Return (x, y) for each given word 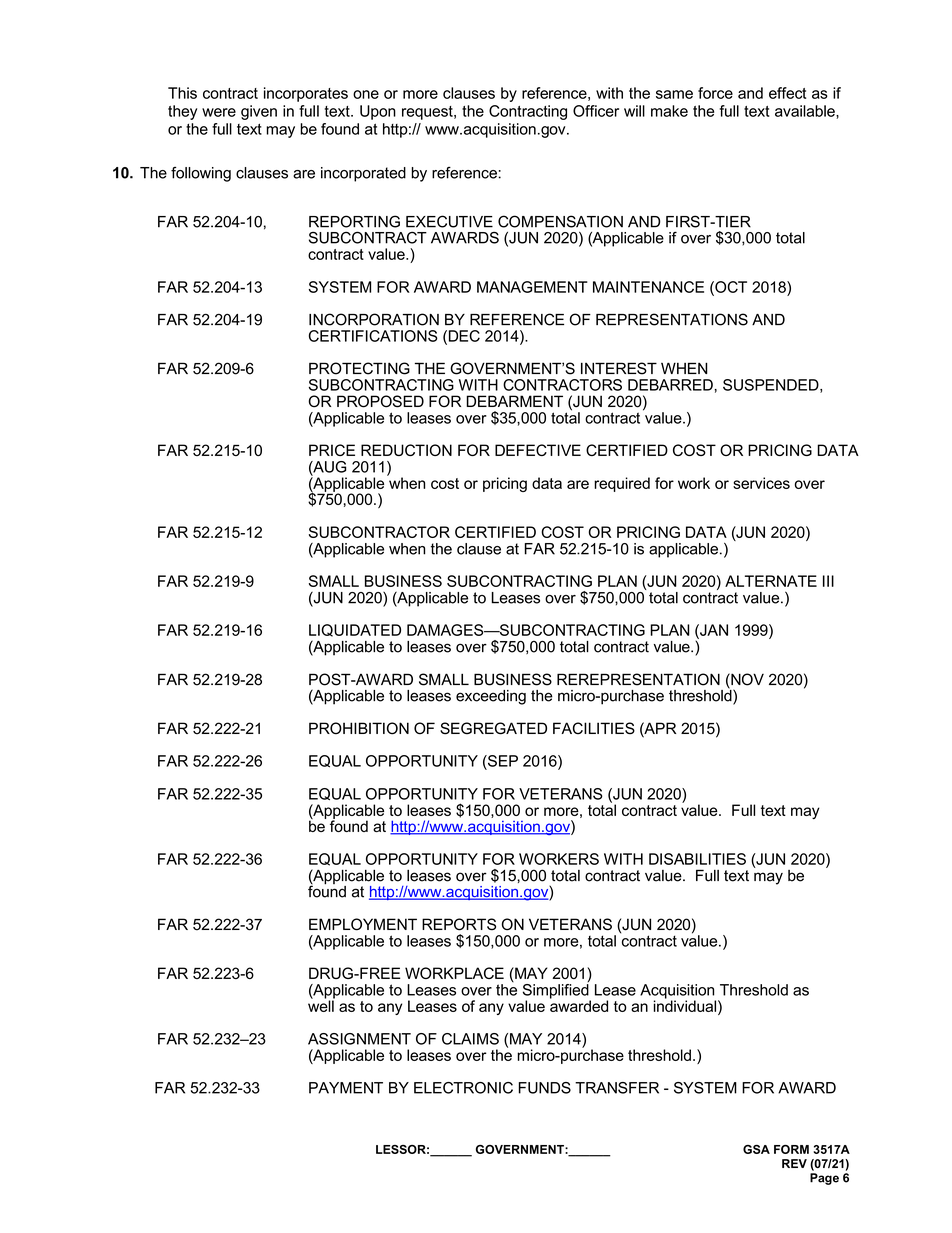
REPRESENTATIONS (672, 319)
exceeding (491, 697)
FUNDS (545, 1088)
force (715, 93)
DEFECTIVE (538, 450)
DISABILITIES (697, 859)
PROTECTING (359, 368)
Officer (596, 111)
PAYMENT (346, 1088)
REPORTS (459, 924)
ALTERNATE (771, 581)
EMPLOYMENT (363, 924)
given (259, 112)
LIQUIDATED (355, 630)
